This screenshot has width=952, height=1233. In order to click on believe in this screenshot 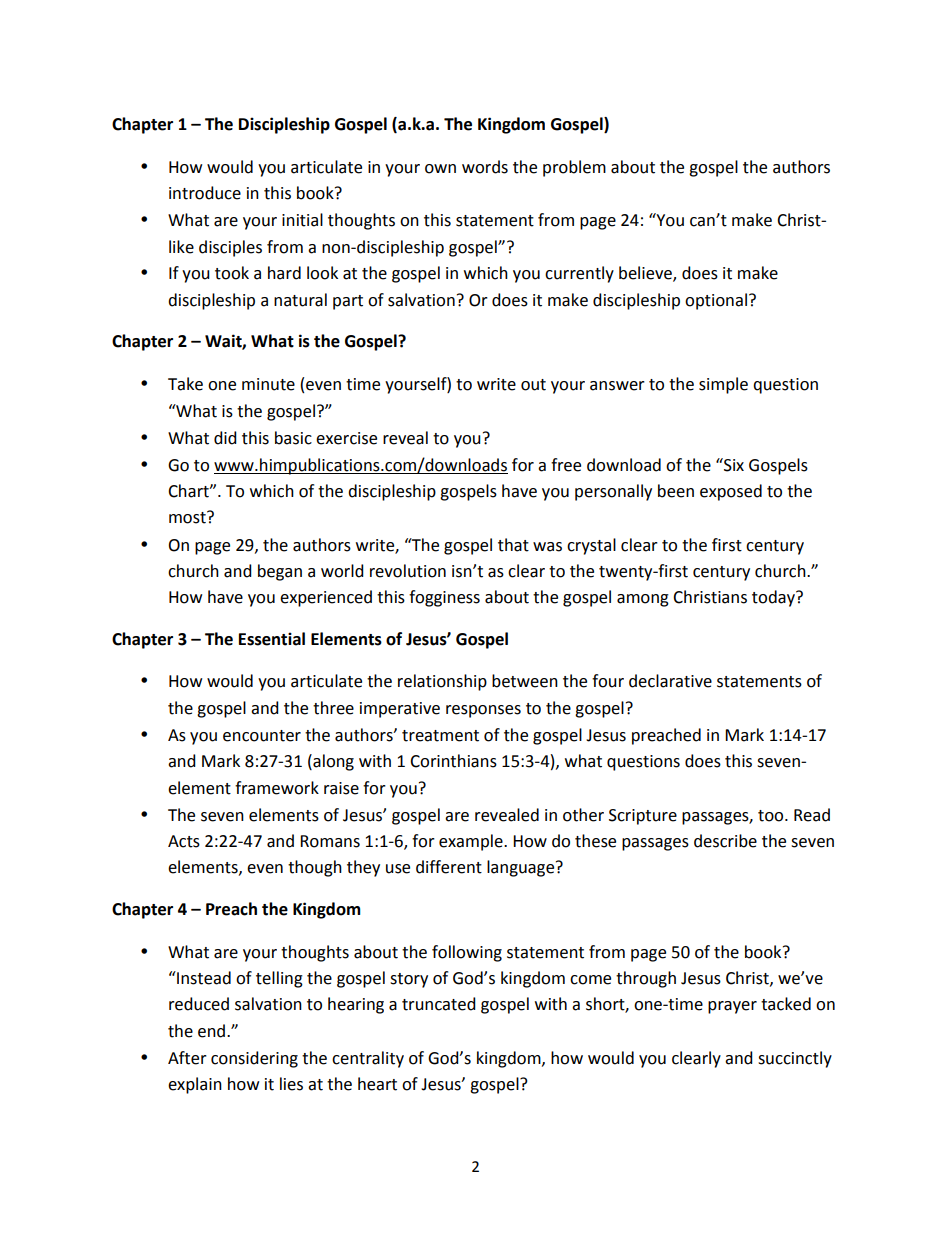, I will do `click(646, 274)`.
